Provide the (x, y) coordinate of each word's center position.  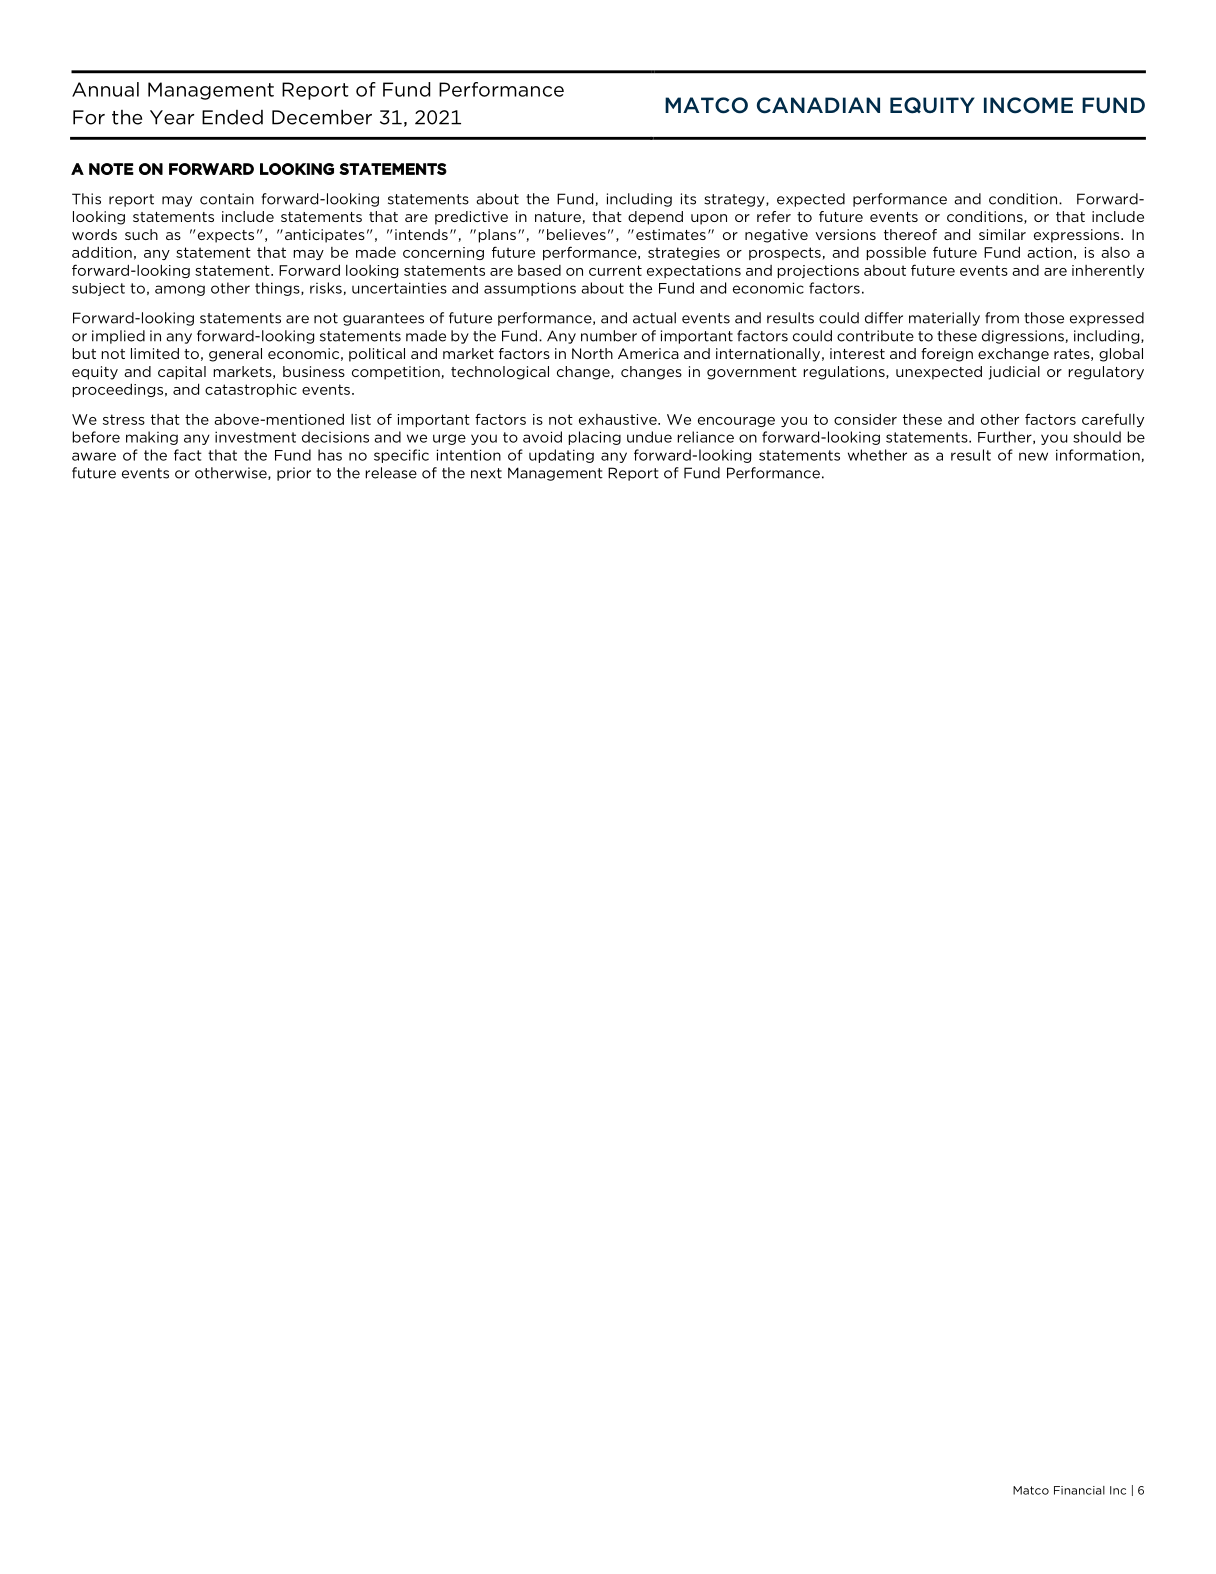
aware (94, 456)
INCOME (1028, 105)
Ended (232, 117)
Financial (1079, 1490)
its (688, 199)
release (391, 473)
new (1033, 456)
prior (294, 474)
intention (469, 455)
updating (561, 456)
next (486, 473)
